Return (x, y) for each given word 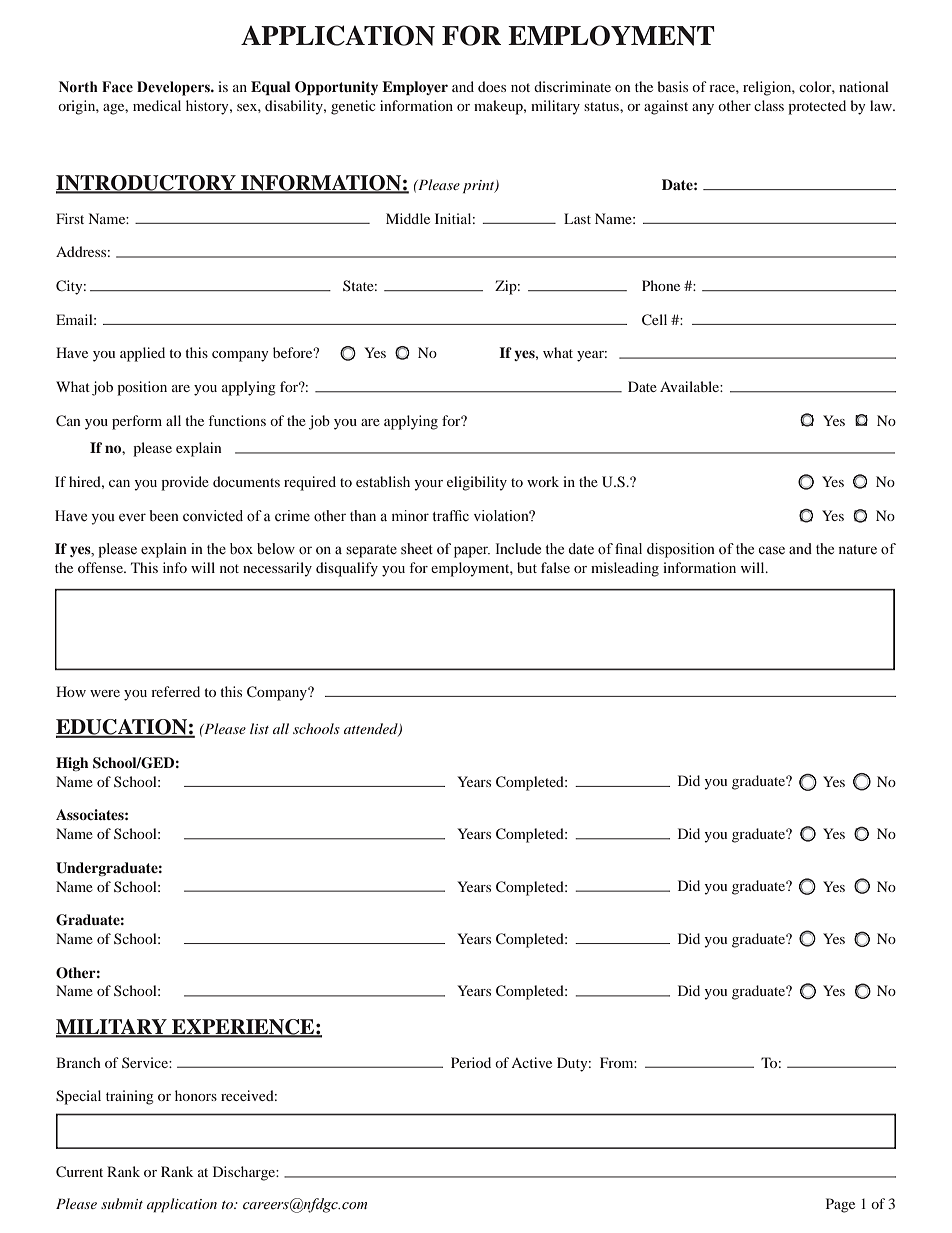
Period (471, 1062)
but (527, 567)
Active (531, 1062)
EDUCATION (122, 728)
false (555, 567)
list (259, 728)
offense (101, 567)
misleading (625, 569)
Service (146, 1062)
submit (122, 1203)
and (463, 86)
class (769, 105)
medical (157, 105)
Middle (408, 218)
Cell (654, 319)
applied (142, 354)
